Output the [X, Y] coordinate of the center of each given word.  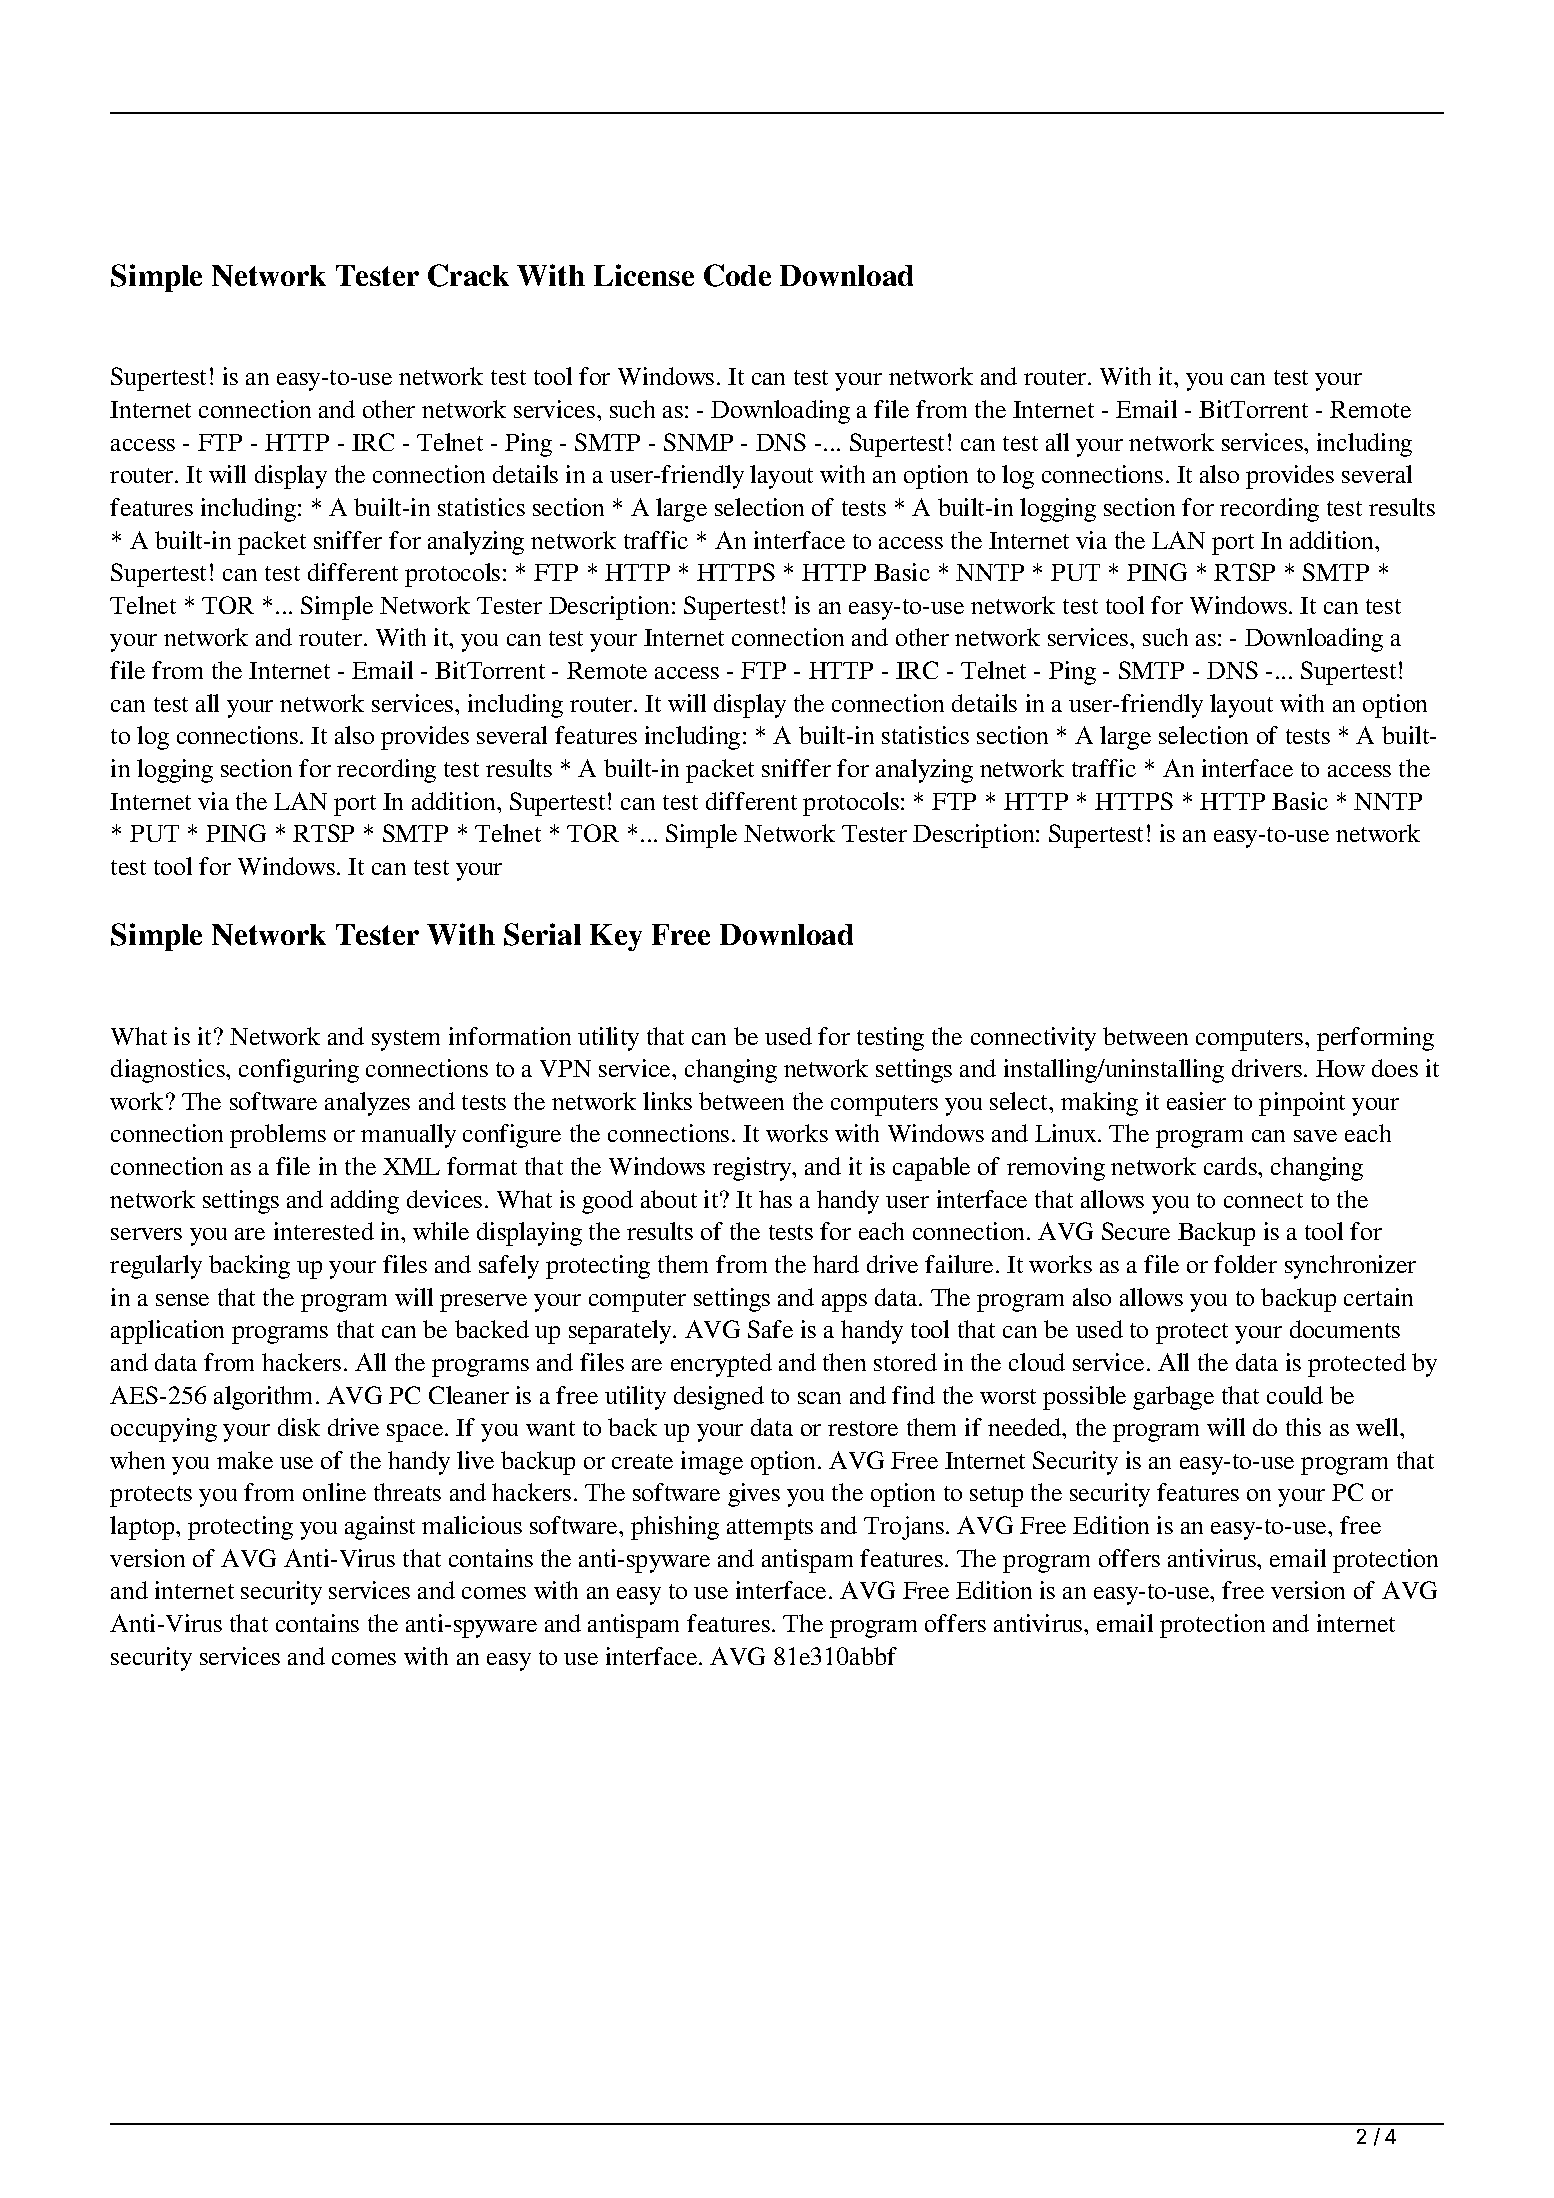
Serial [542, 934]
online [334, 1492]
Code [737, 275]
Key [616, 937]
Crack [468, 275]
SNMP [698, 442]
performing [1375, 1039]
